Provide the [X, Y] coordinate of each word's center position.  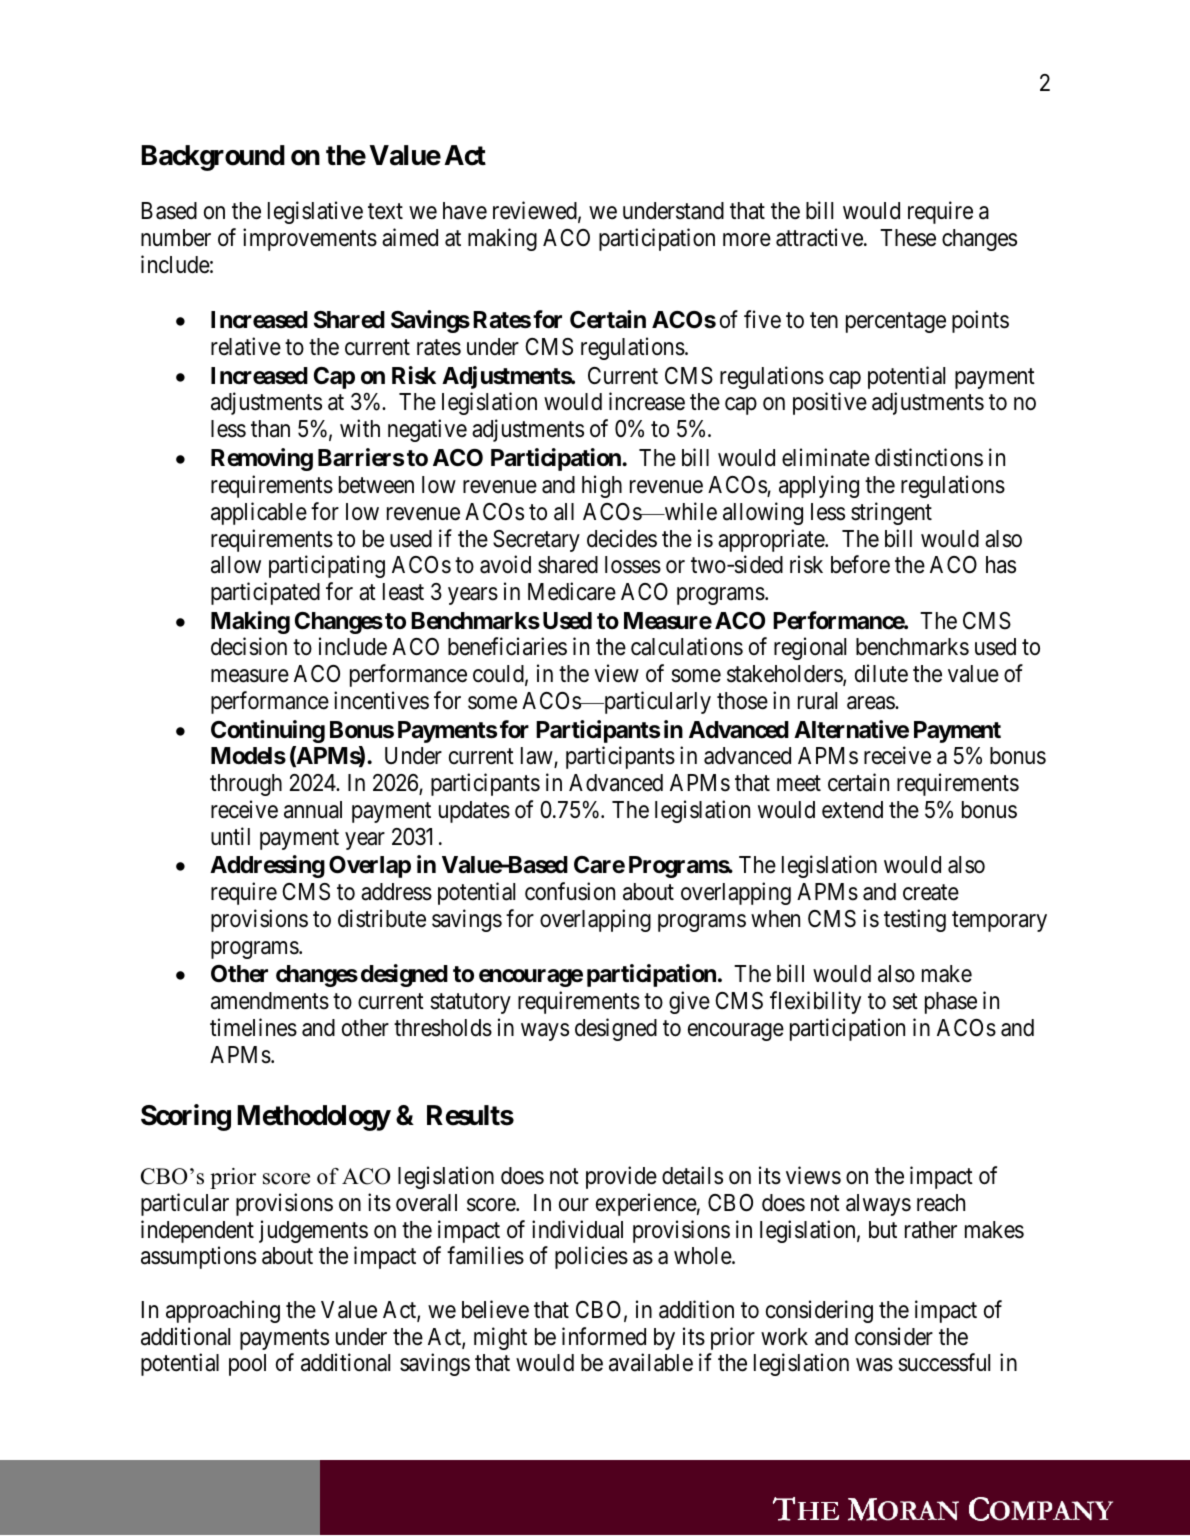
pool [247, 1365]
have [465, 211]
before [860, 564]
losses [633, 565]
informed [604, 1336]
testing [915, 920]
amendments [270, 1001]
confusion [570, 891]
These [908, 238]
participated [265, 593]
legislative [315, 212]
